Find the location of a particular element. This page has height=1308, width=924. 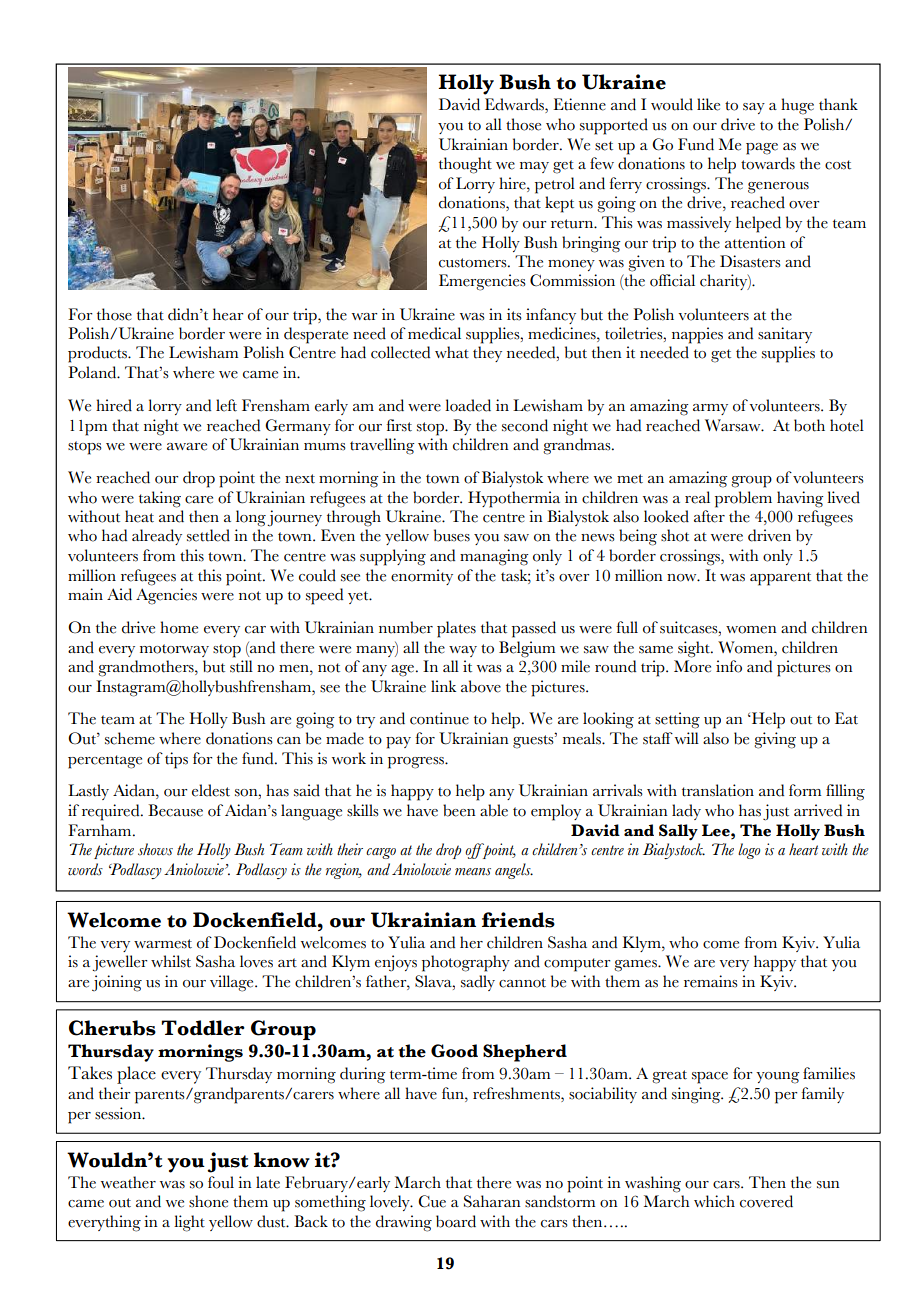

thought is located at coordinates (465, 165).
